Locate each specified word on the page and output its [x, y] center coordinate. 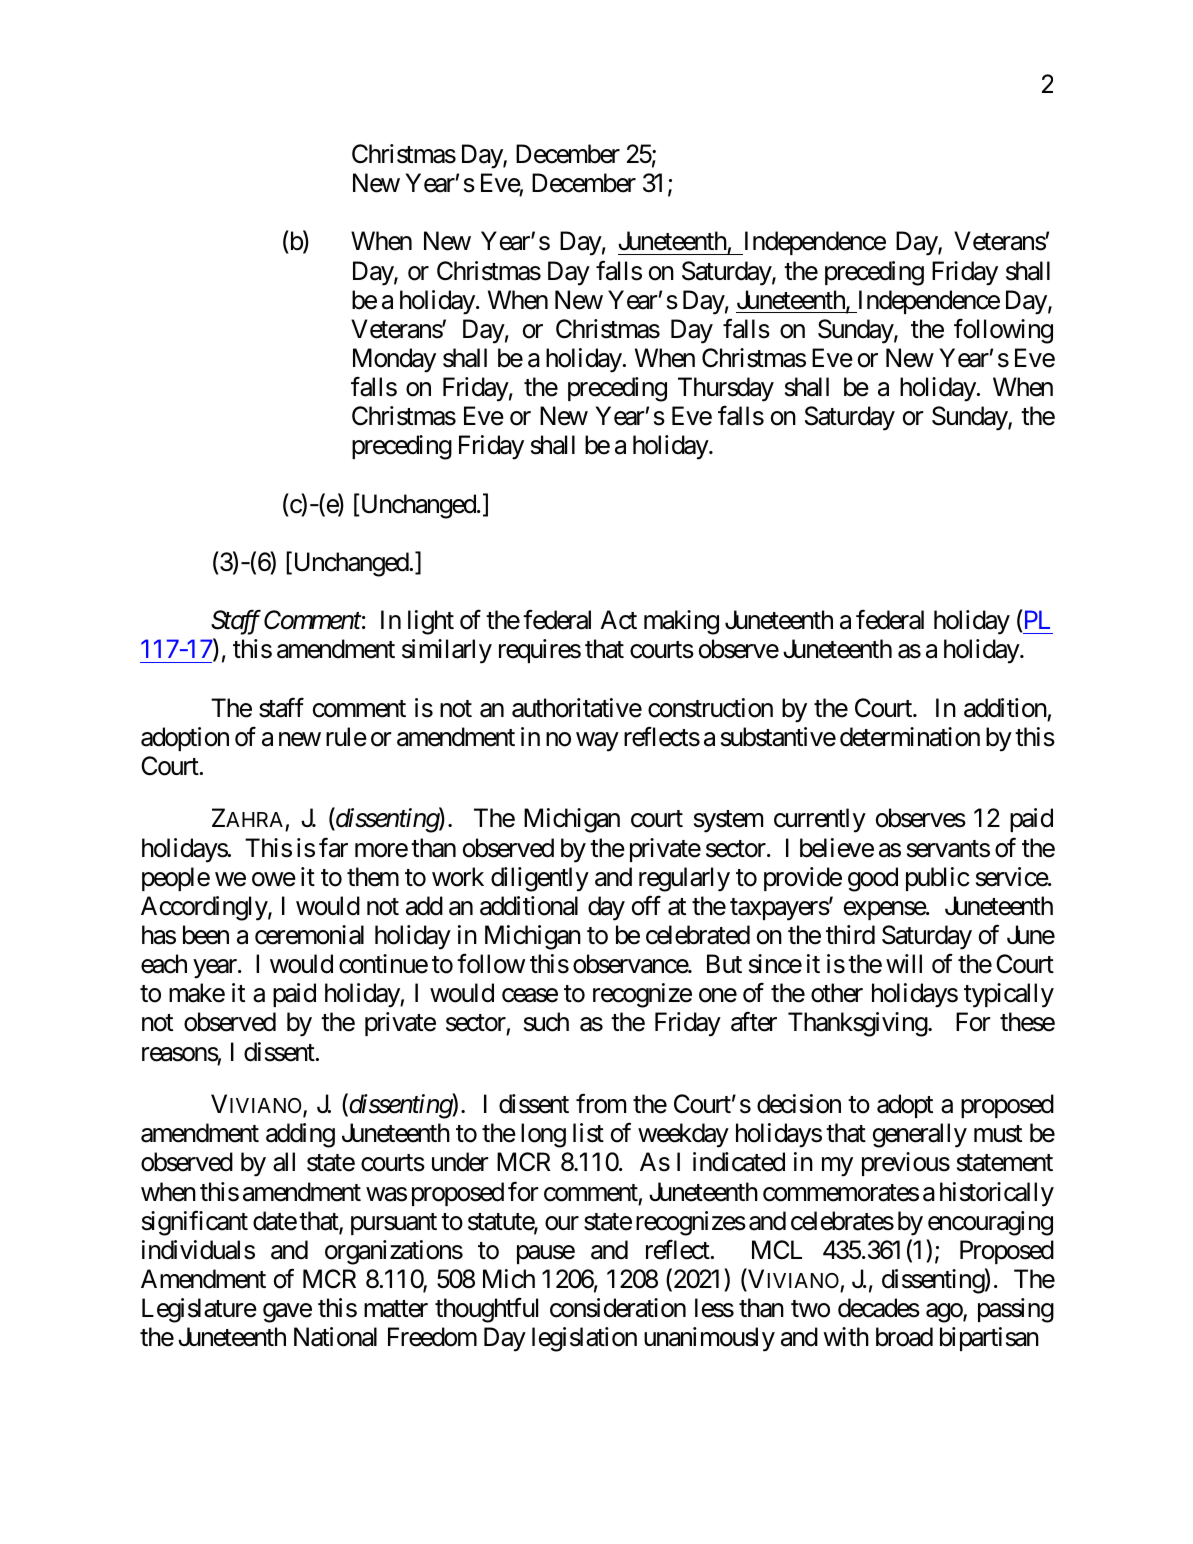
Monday [394, 360]
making [681, 622]
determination [910, 737]
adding [300, 1135]
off [646, 906]
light [431, 622]
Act [619, 620]
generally [920, 1135]
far [333, 848]
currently [820, 820]
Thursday [726, 389]
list [588, 1133]
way [597, 742]
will [904, 963]
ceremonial [309, 935]
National [335, 1337]
